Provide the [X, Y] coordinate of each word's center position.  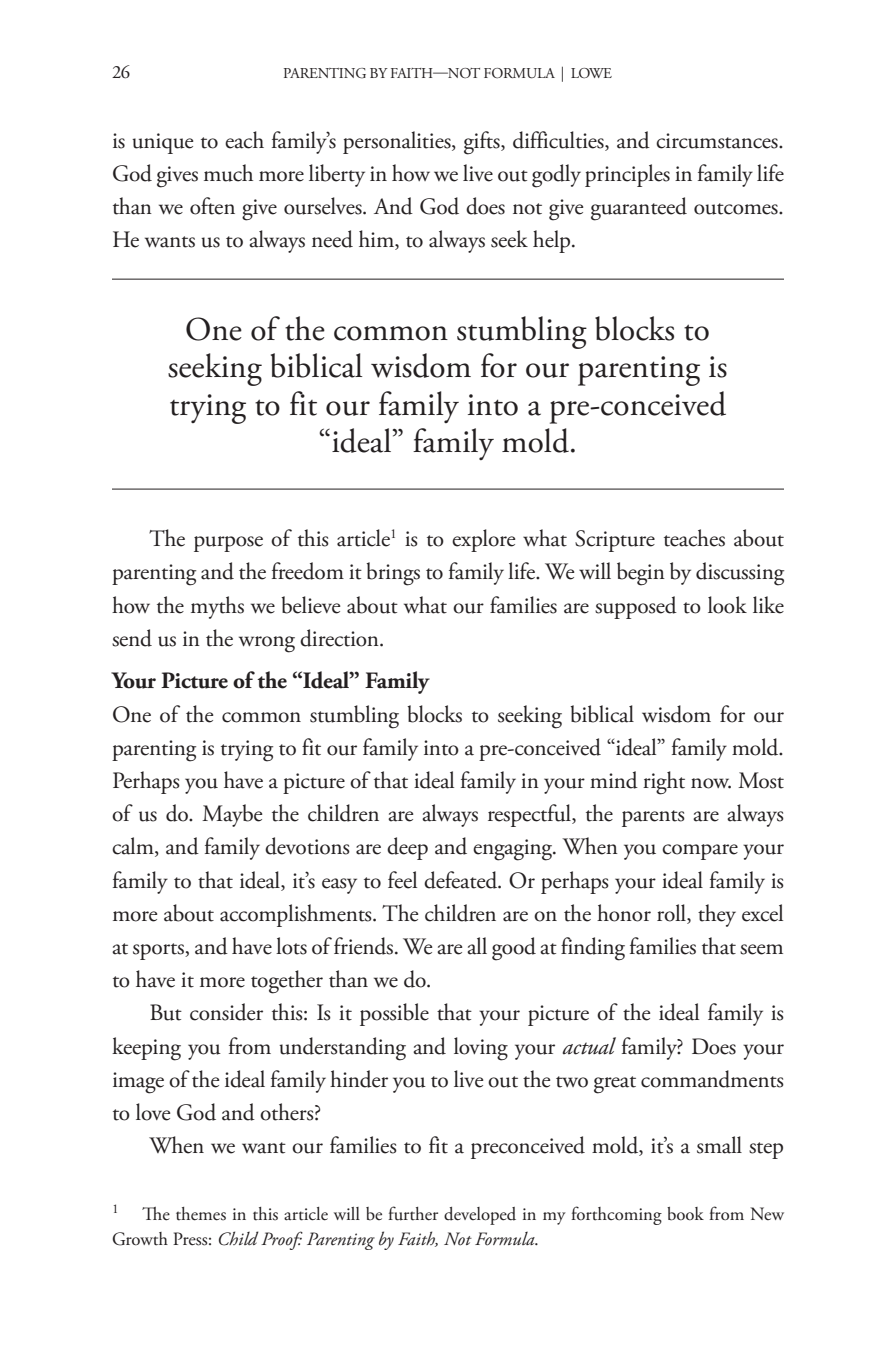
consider [226, 1012]
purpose [228, 544]
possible [394, 1014]
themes [201, 1214]
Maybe [232, 815]
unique [162, 143]
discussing [740, 574]
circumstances [718, 141]
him [377, 240]
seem [761, 949]
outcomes [737, 209]
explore [483, 540]
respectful [530, 815]
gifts [483, 143]
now [711, 783]
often [212, 206]
